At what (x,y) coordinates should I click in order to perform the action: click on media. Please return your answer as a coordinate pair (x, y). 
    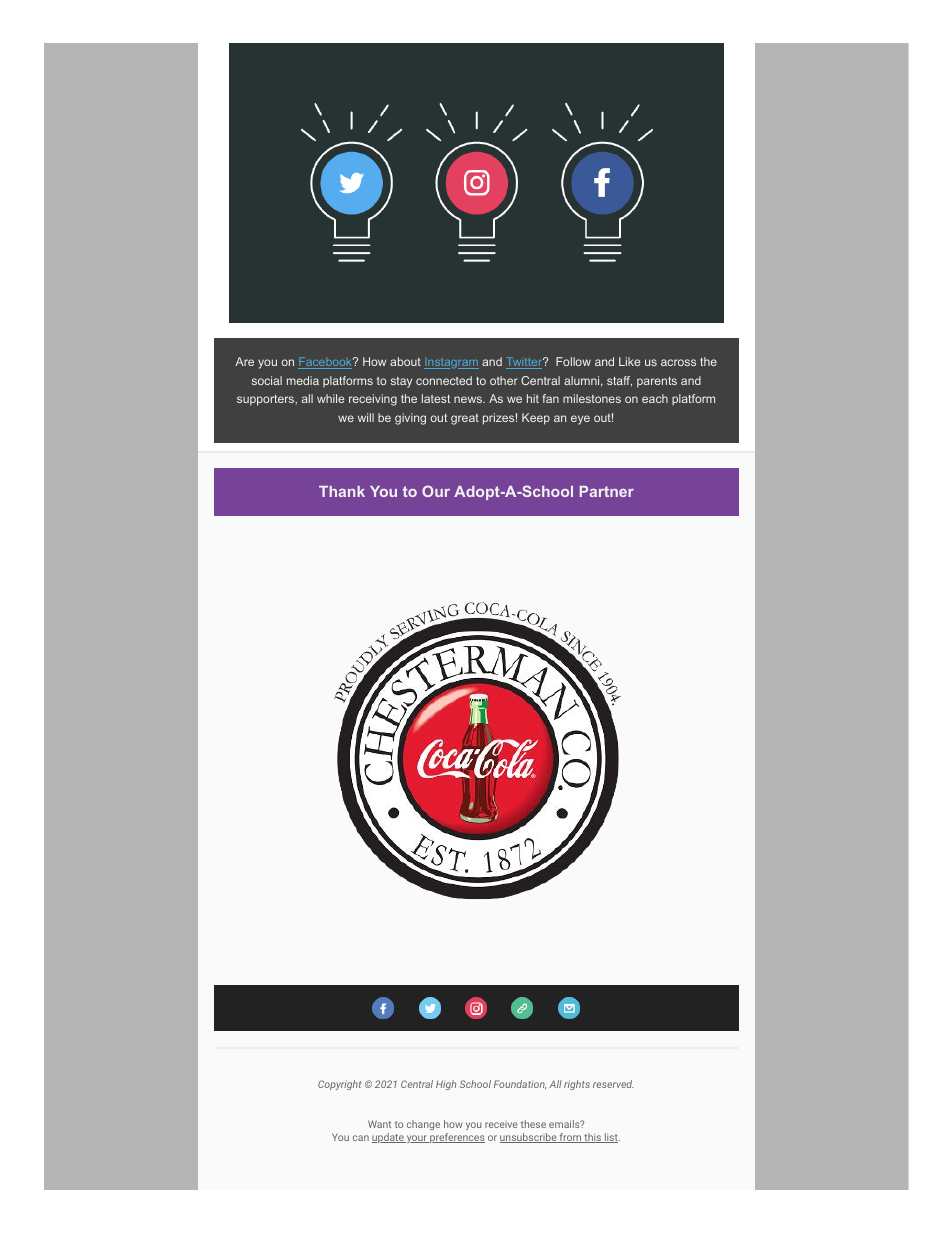
    Looking at the image, I should click on (303, 380).
